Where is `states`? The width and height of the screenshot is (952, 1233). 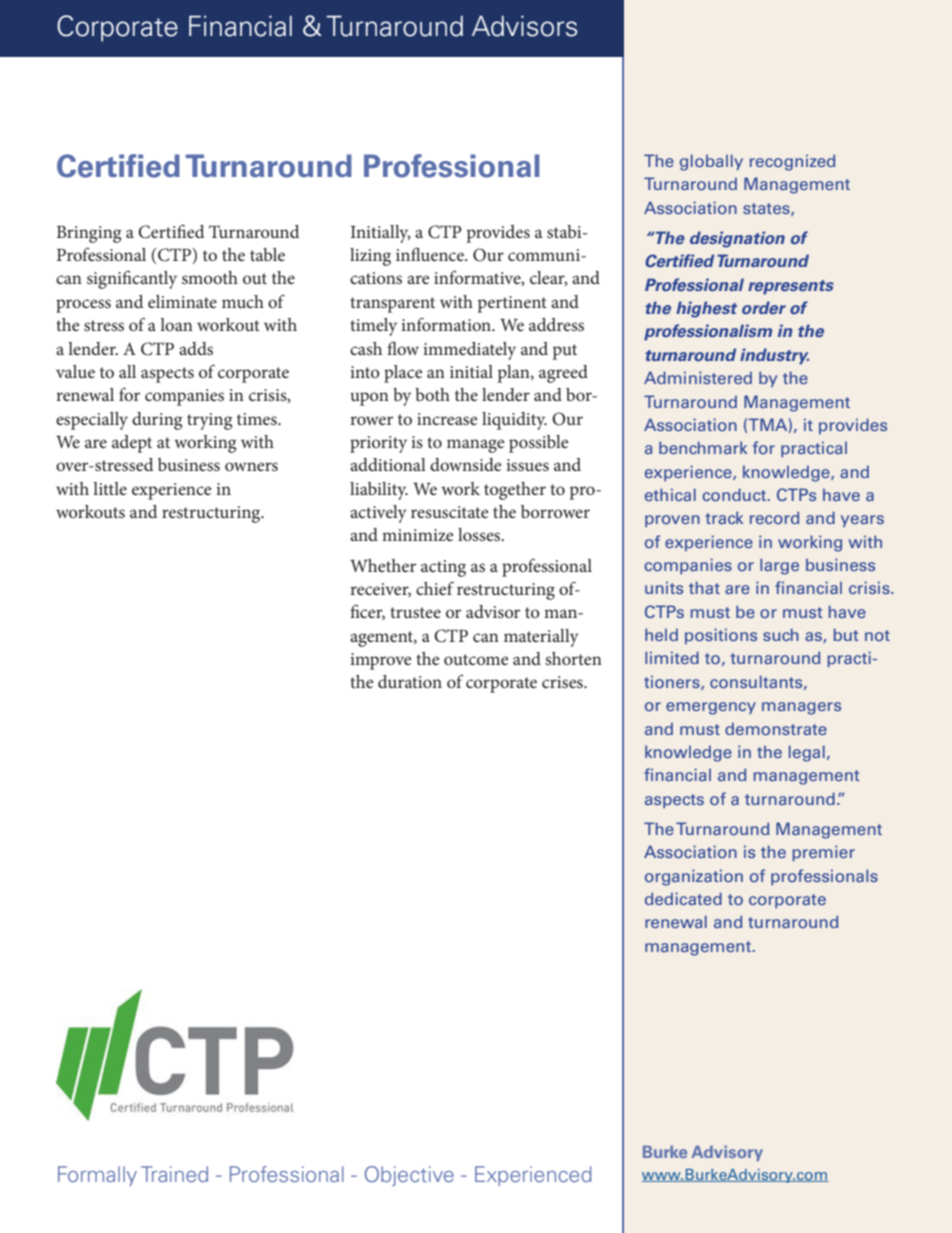 states is located at coordinates (767, 209).
